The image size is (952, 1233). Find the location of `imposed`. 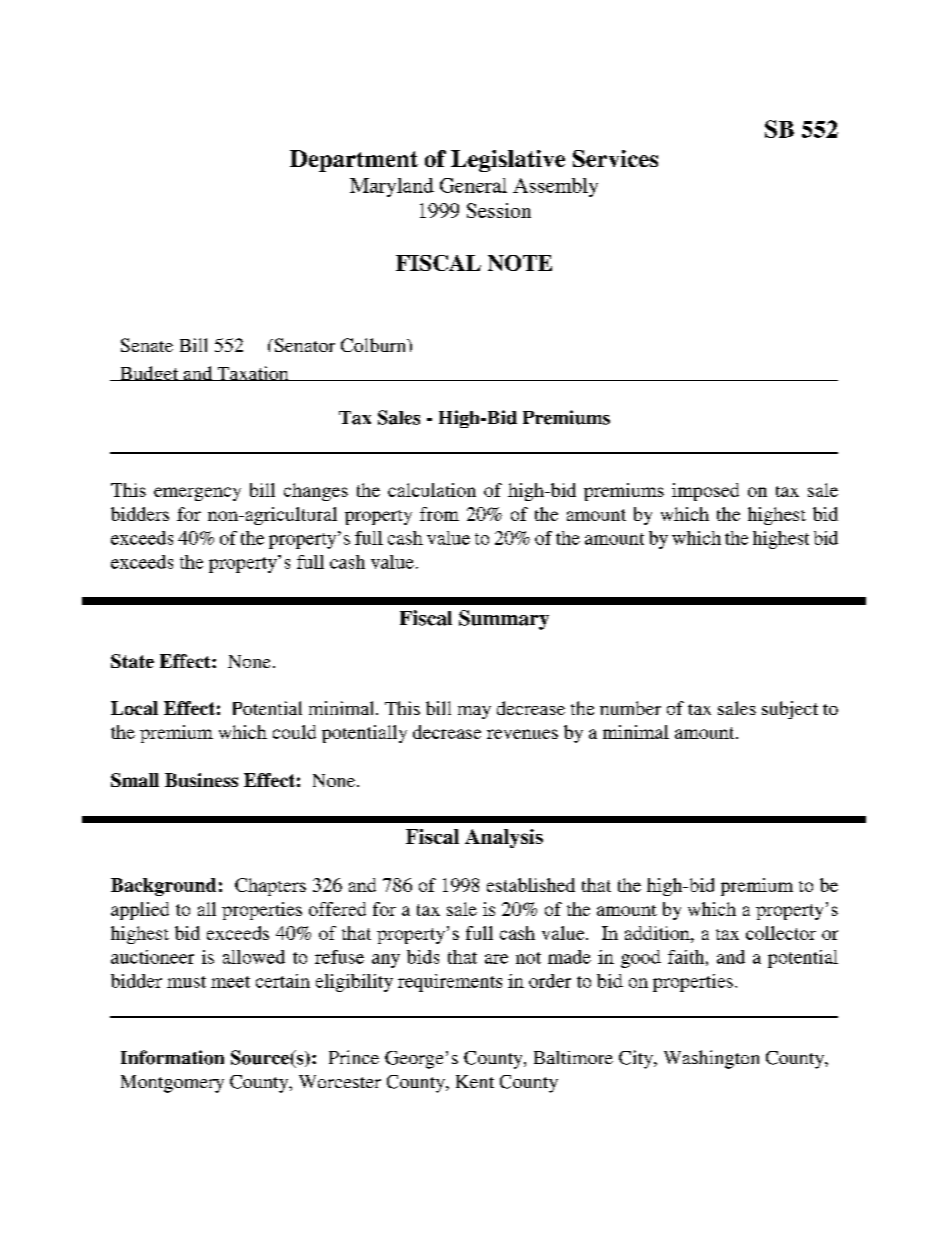

imposed is located at coordinates (705, 492).
